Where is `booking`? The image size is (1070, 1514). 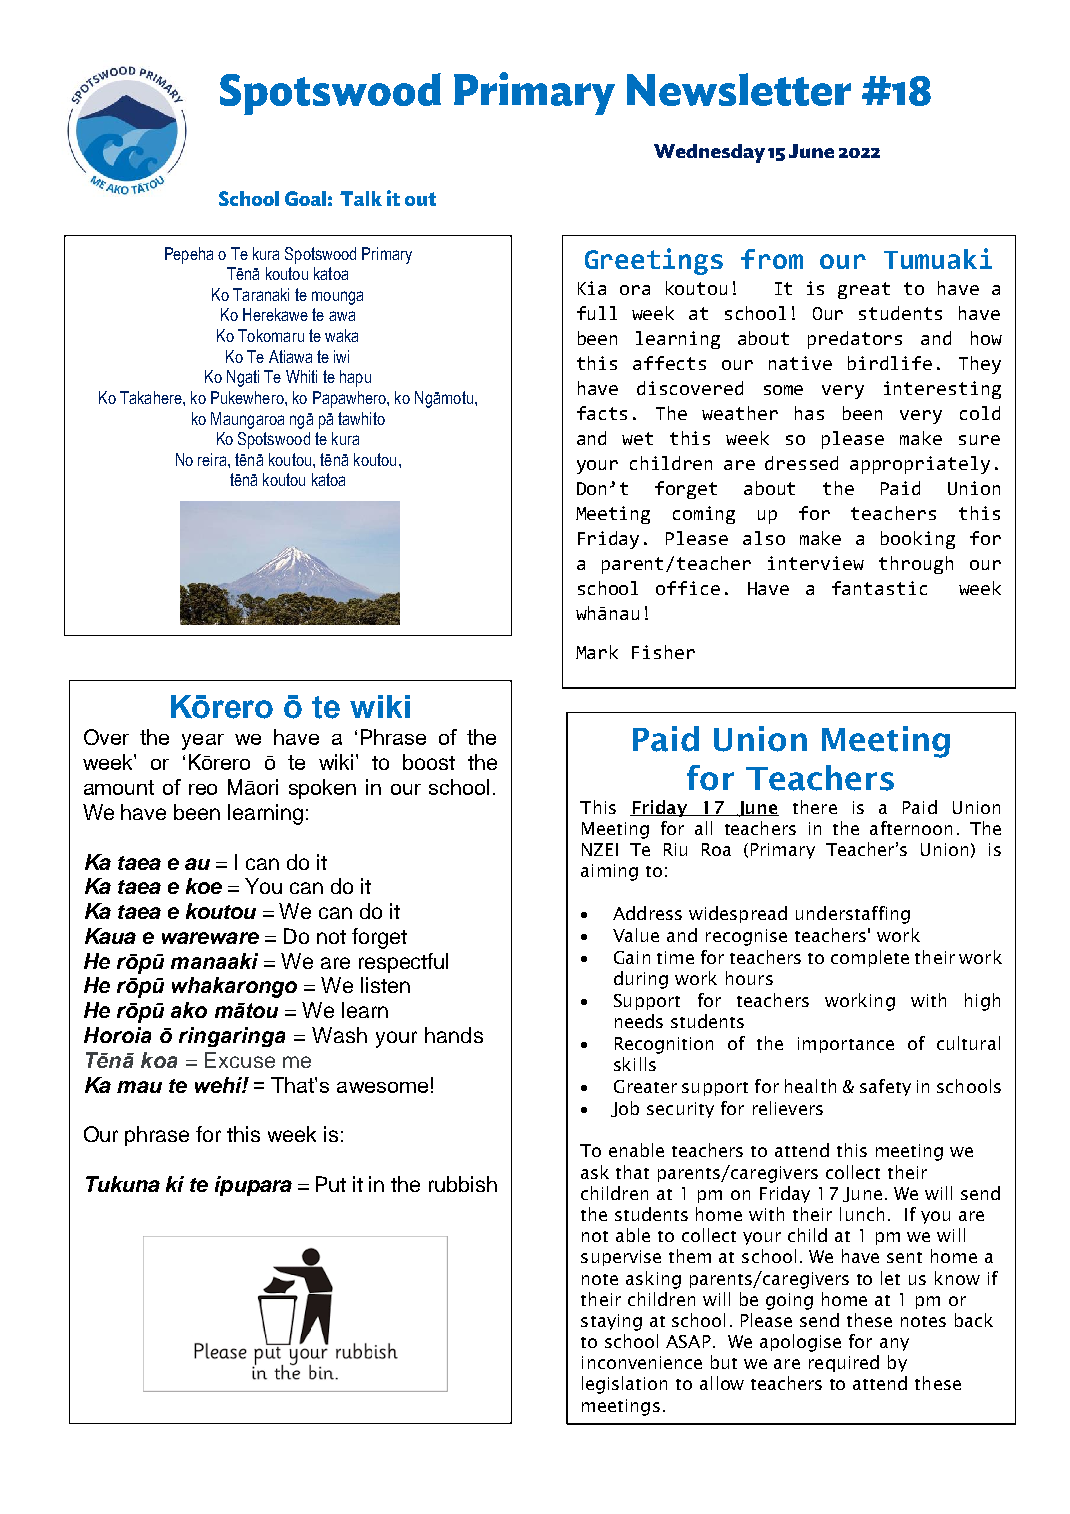 booking is located at coordinates (918, 540).
